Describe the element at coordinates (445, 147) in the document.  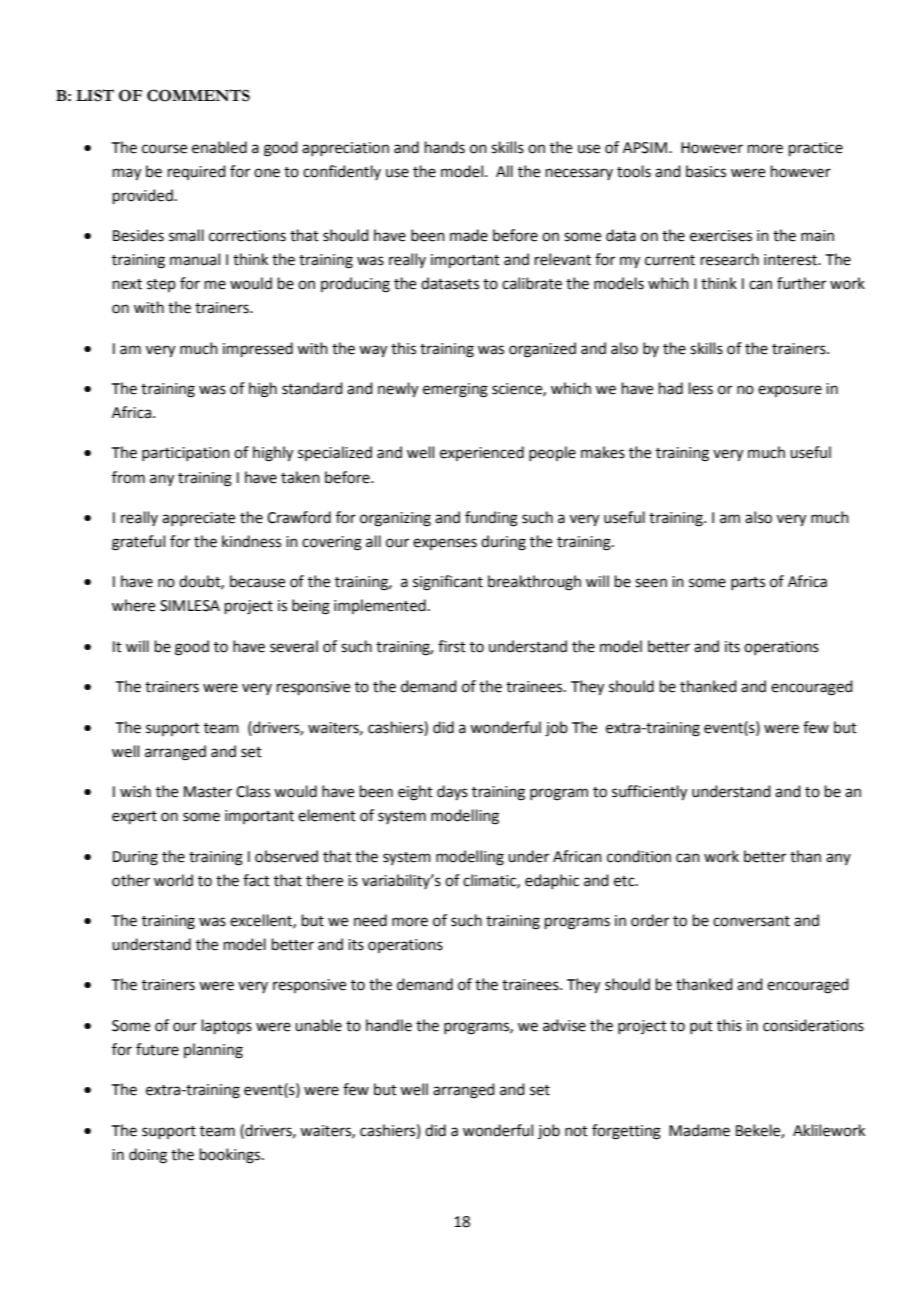
I see `hands` at that location.
